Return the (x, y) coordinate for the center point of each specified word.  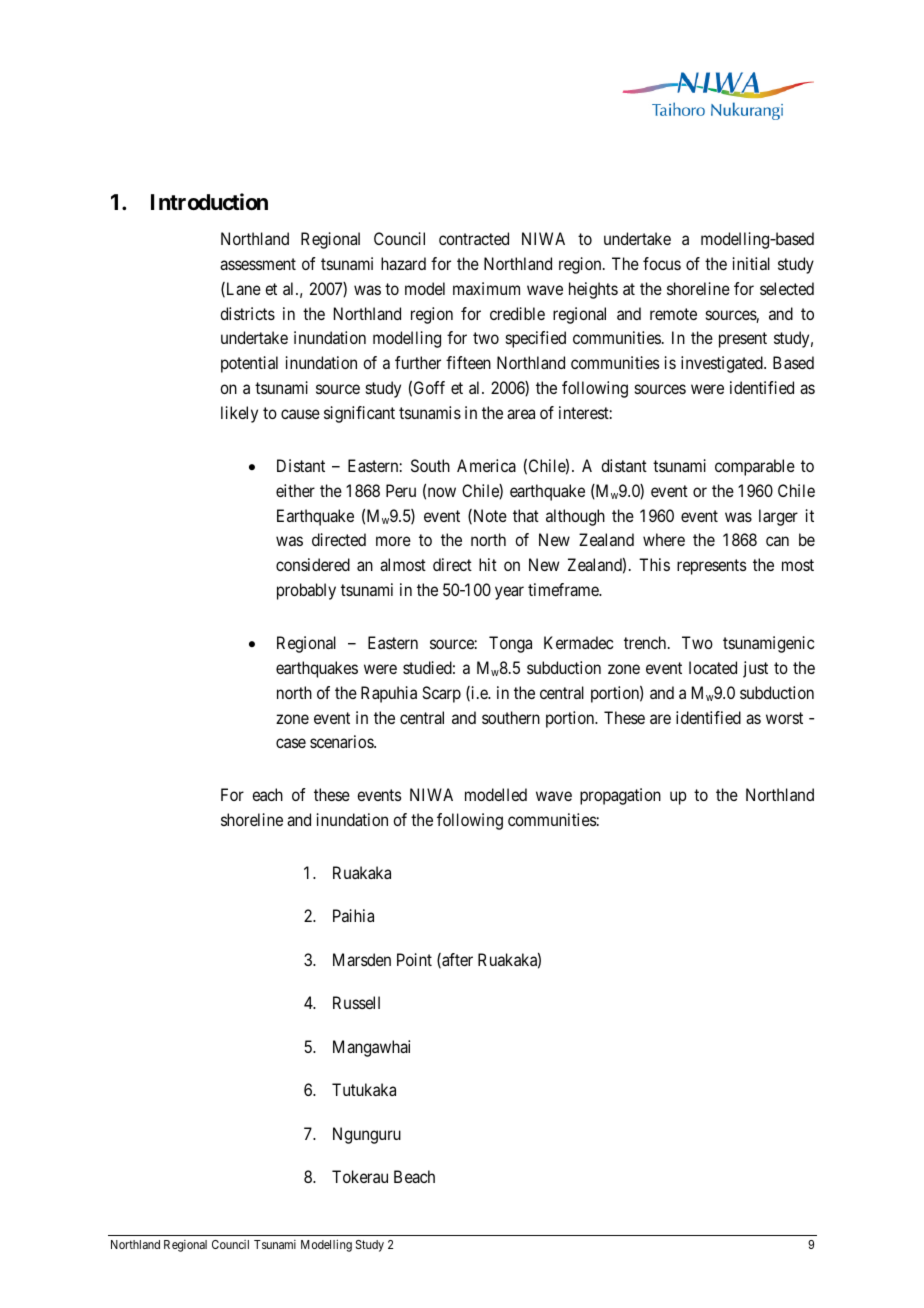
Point (414, 959)
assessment (258, 264)
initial (751, 263)
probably (306, 591)
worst (784, 718)
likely (239, 414)
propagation (620, 796)
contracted (474, 238)
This (654, 564)
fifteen (468, 362)
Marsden (362, 959)
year (509, 593)
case (291, 743)
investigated (723, 364)
